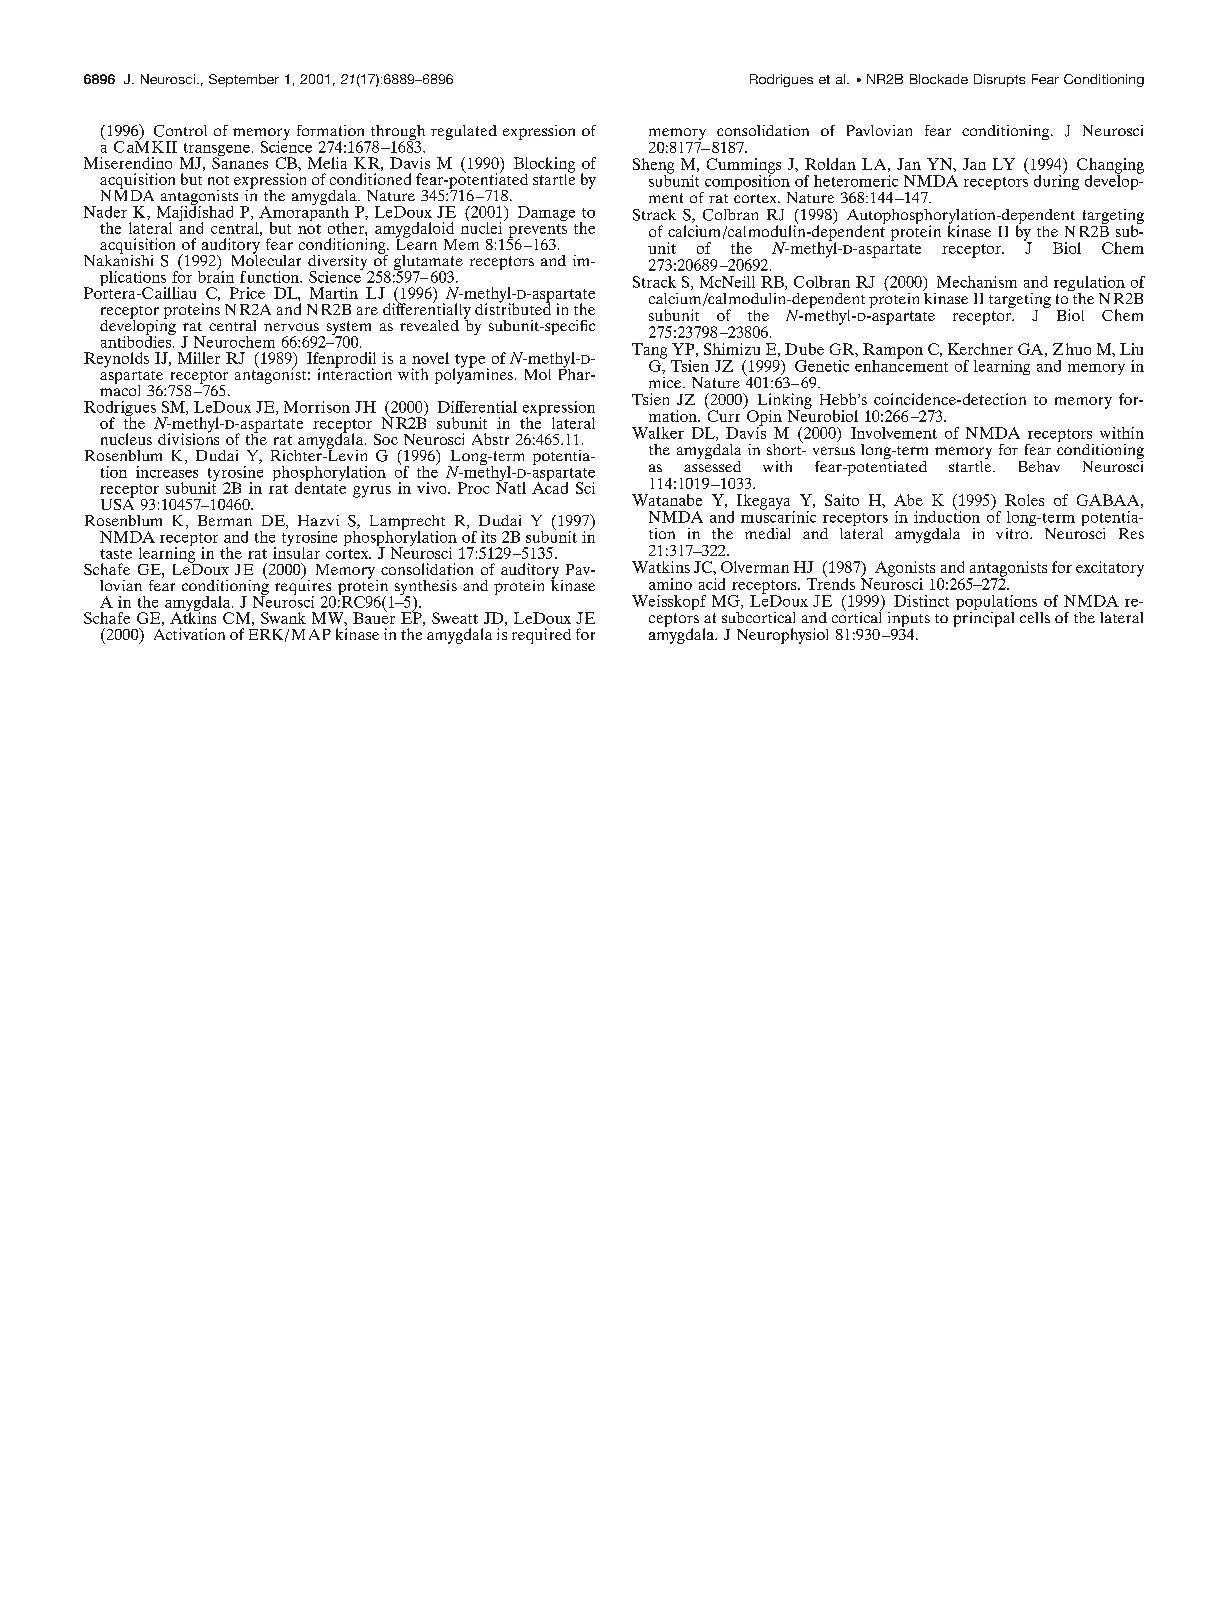 The width and height of the screenshot is (1229, 1599). I want to click on Zhuo, so click(1072, 349).
